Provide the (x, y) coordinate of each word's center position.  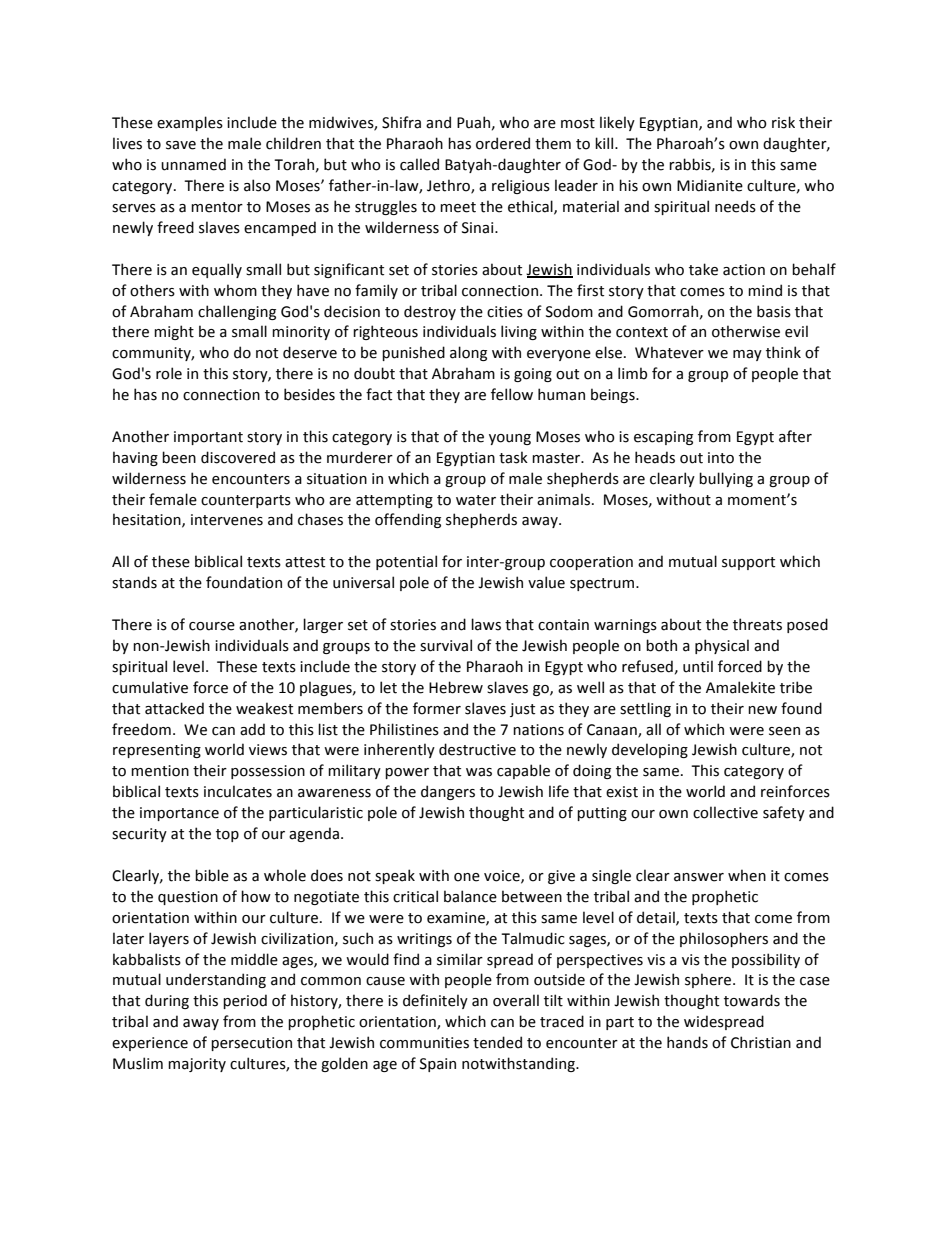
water (476, 500)
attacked (174, 708)
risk (783, 122)
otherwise (746, 331)
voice (503, 876)
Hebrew (456, 687)
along (468, 353)
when (747, 875)
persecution (251, 1044)
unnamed (193, 164)
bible (212, 875)
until (698, 666)
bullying (726, 479)
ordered (503, 143)
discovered (238, 457)
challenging (237, 312)
